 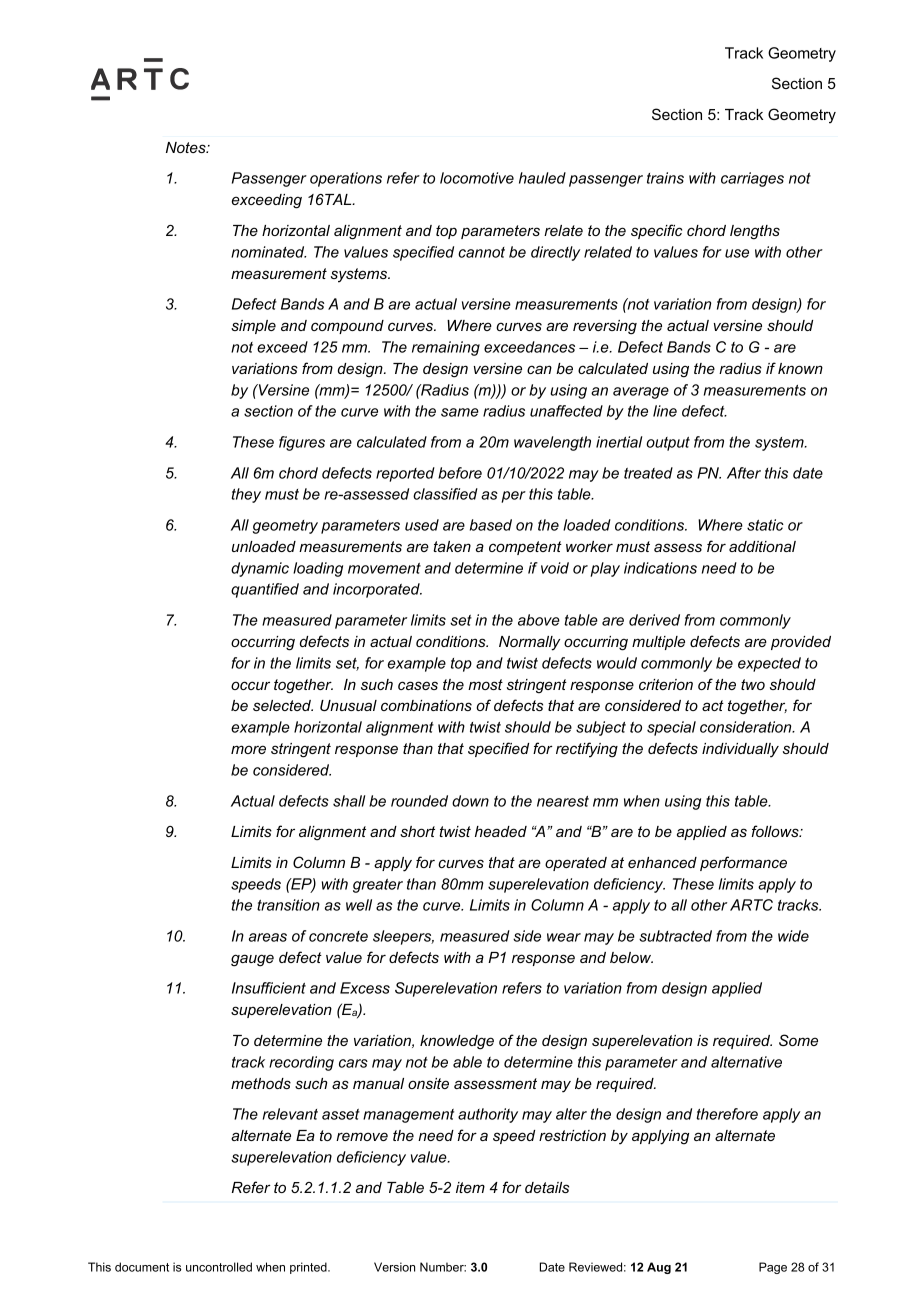 I want to click on Page, so click(x=773, y=1268).
